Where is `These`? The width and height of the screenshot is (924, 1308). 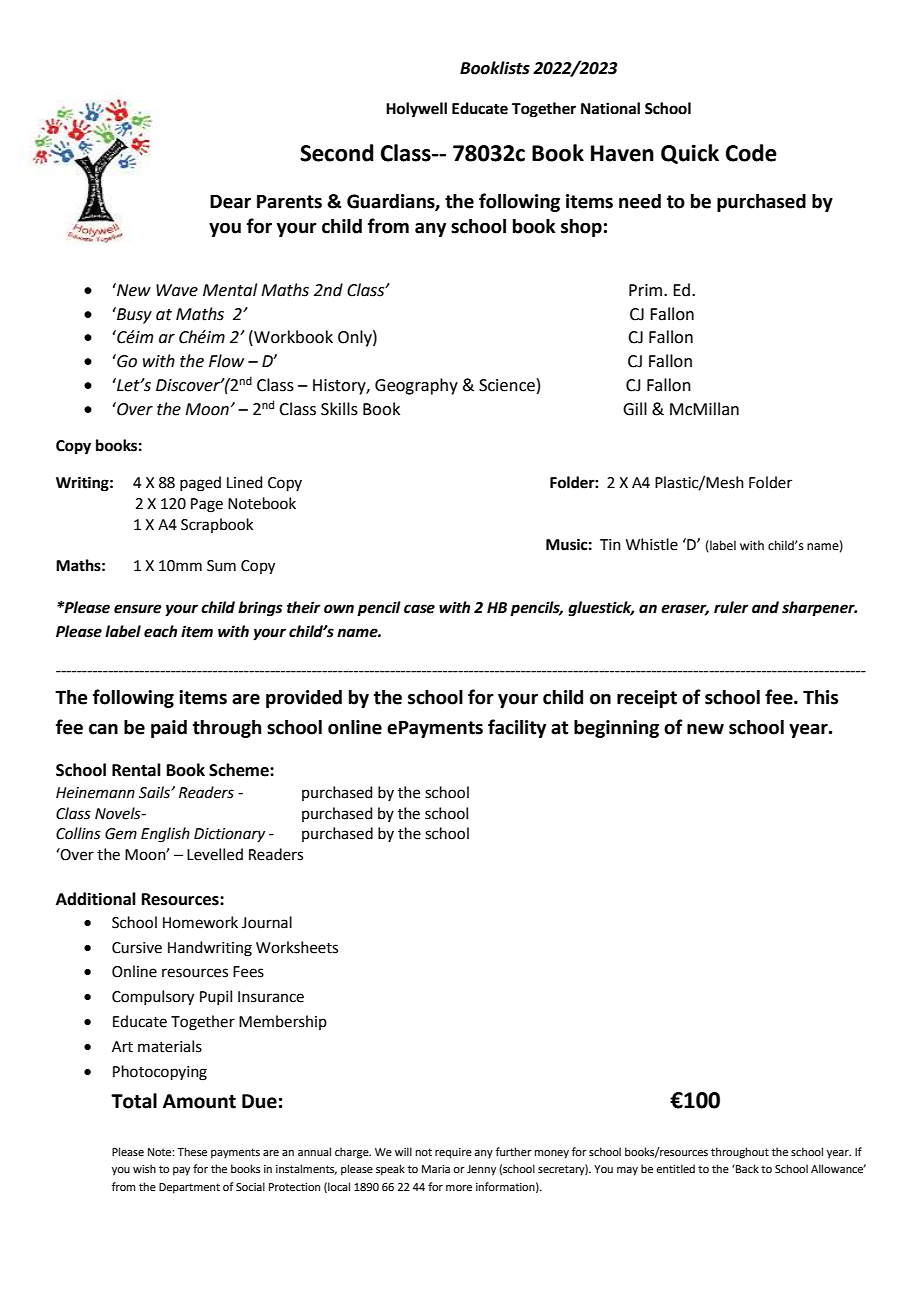
These is located at coordinates (192, 1151).
